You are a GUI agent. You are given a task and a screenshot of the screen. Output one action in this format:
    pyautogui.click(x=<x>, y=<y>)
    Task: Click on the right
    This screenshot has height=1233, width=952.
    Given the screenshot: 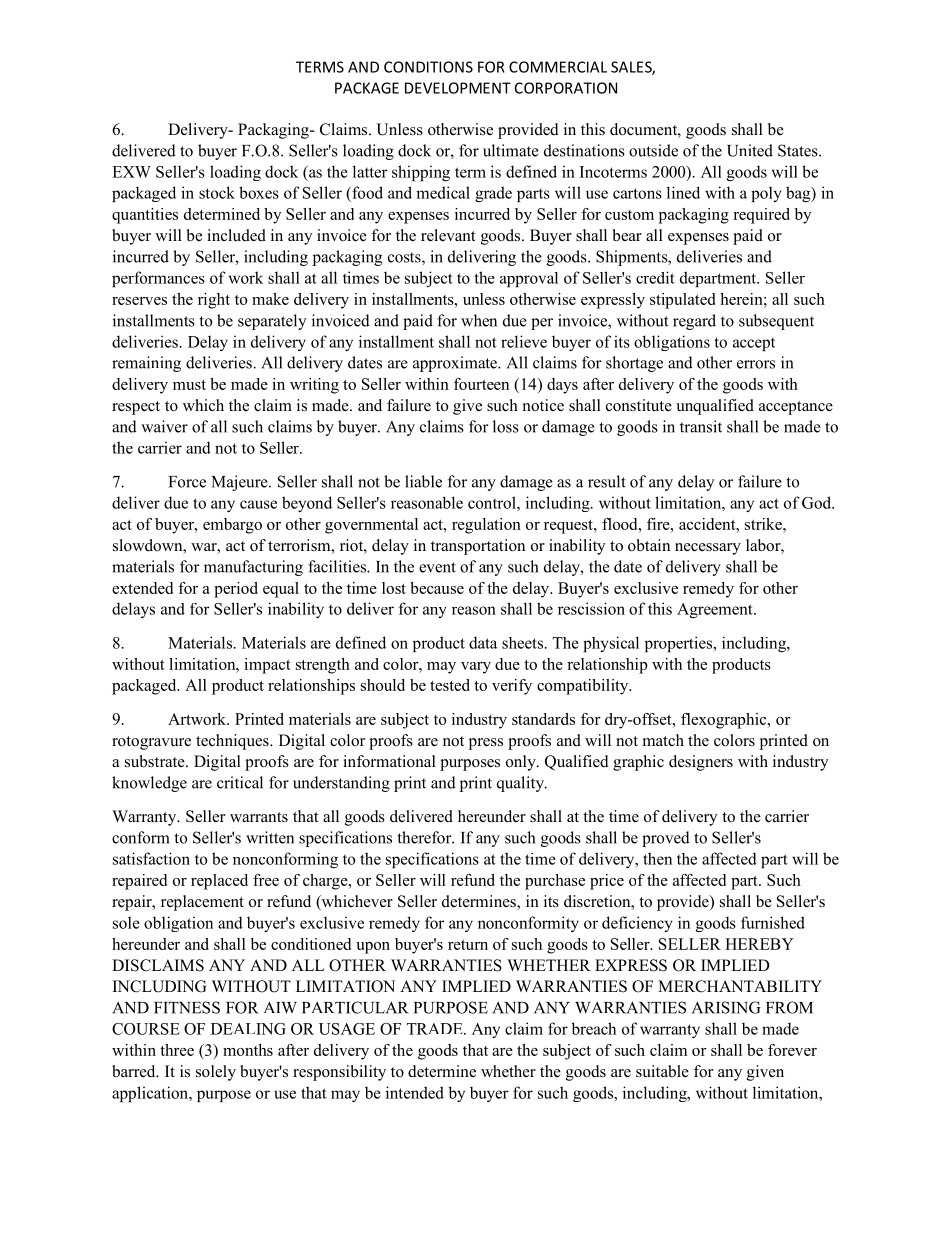 What is the action you would take?
    pyautogui.click(x=214, y=301)
